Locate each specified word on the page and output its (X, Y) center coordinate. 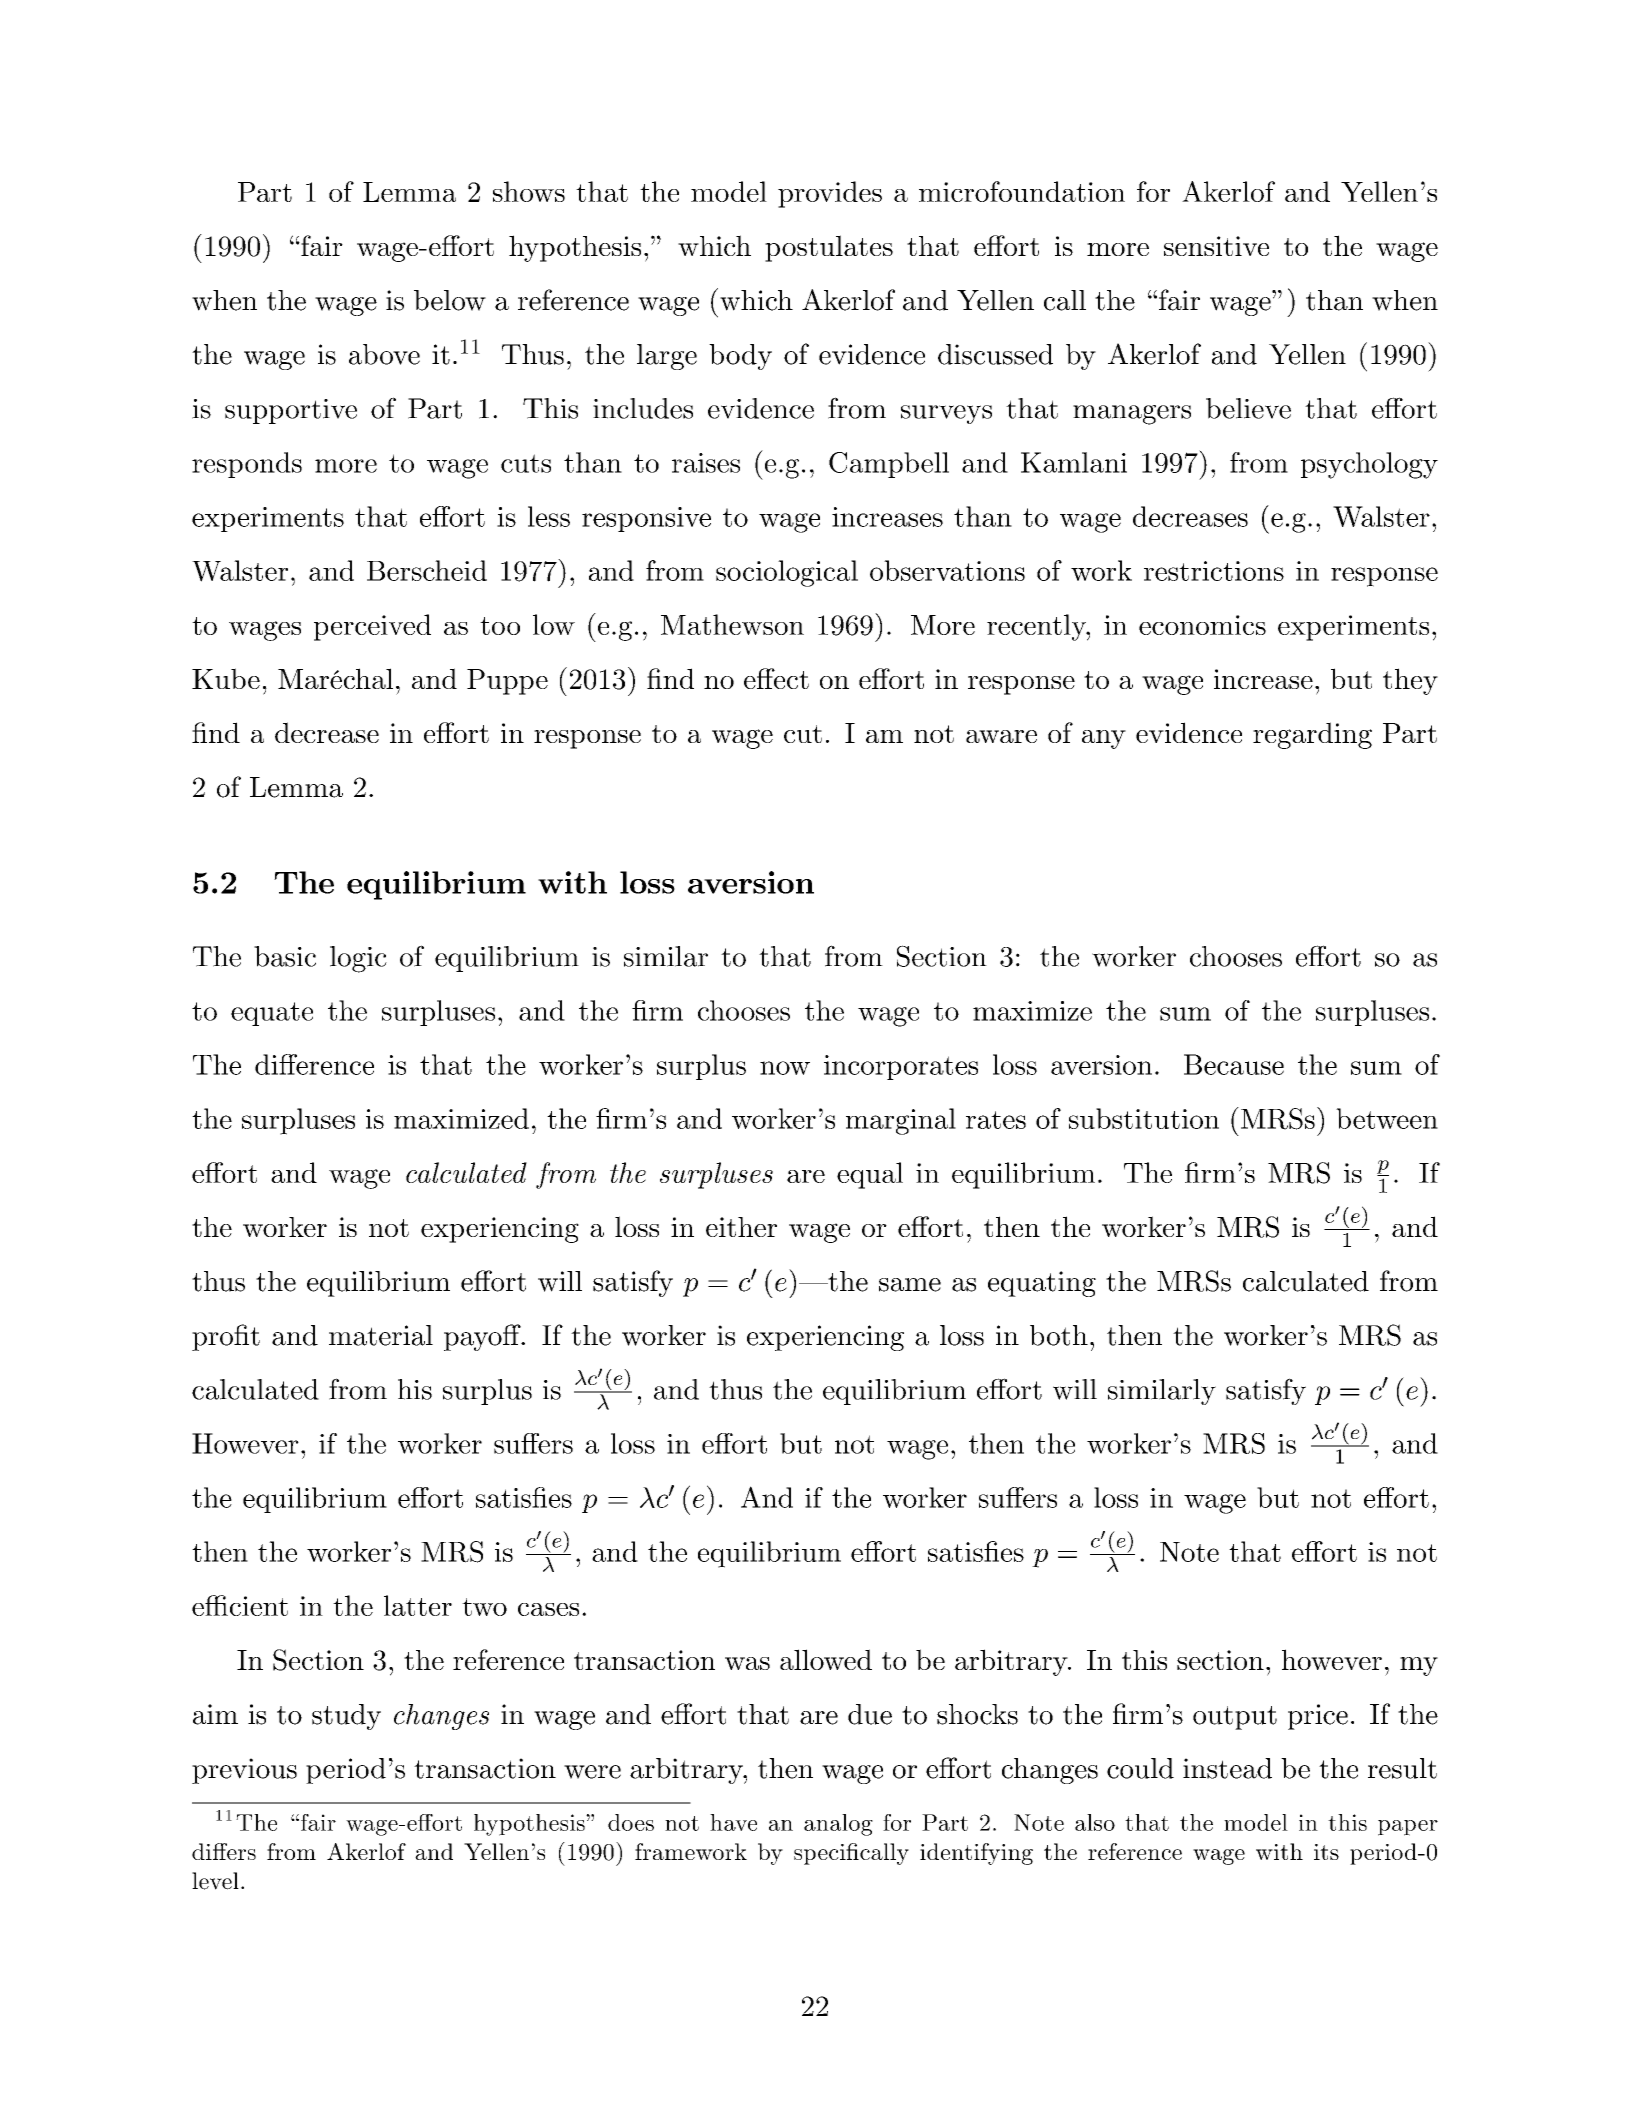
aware (1001, 736)
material (381, 1335)
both (1059, 1335)
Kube (226, 678)
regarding (1312, 735)
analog (838, 1825)
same (910, 1285)
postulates (829, 248)
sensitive (1216, 246)
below (450, 300)
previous (244, 1771)
